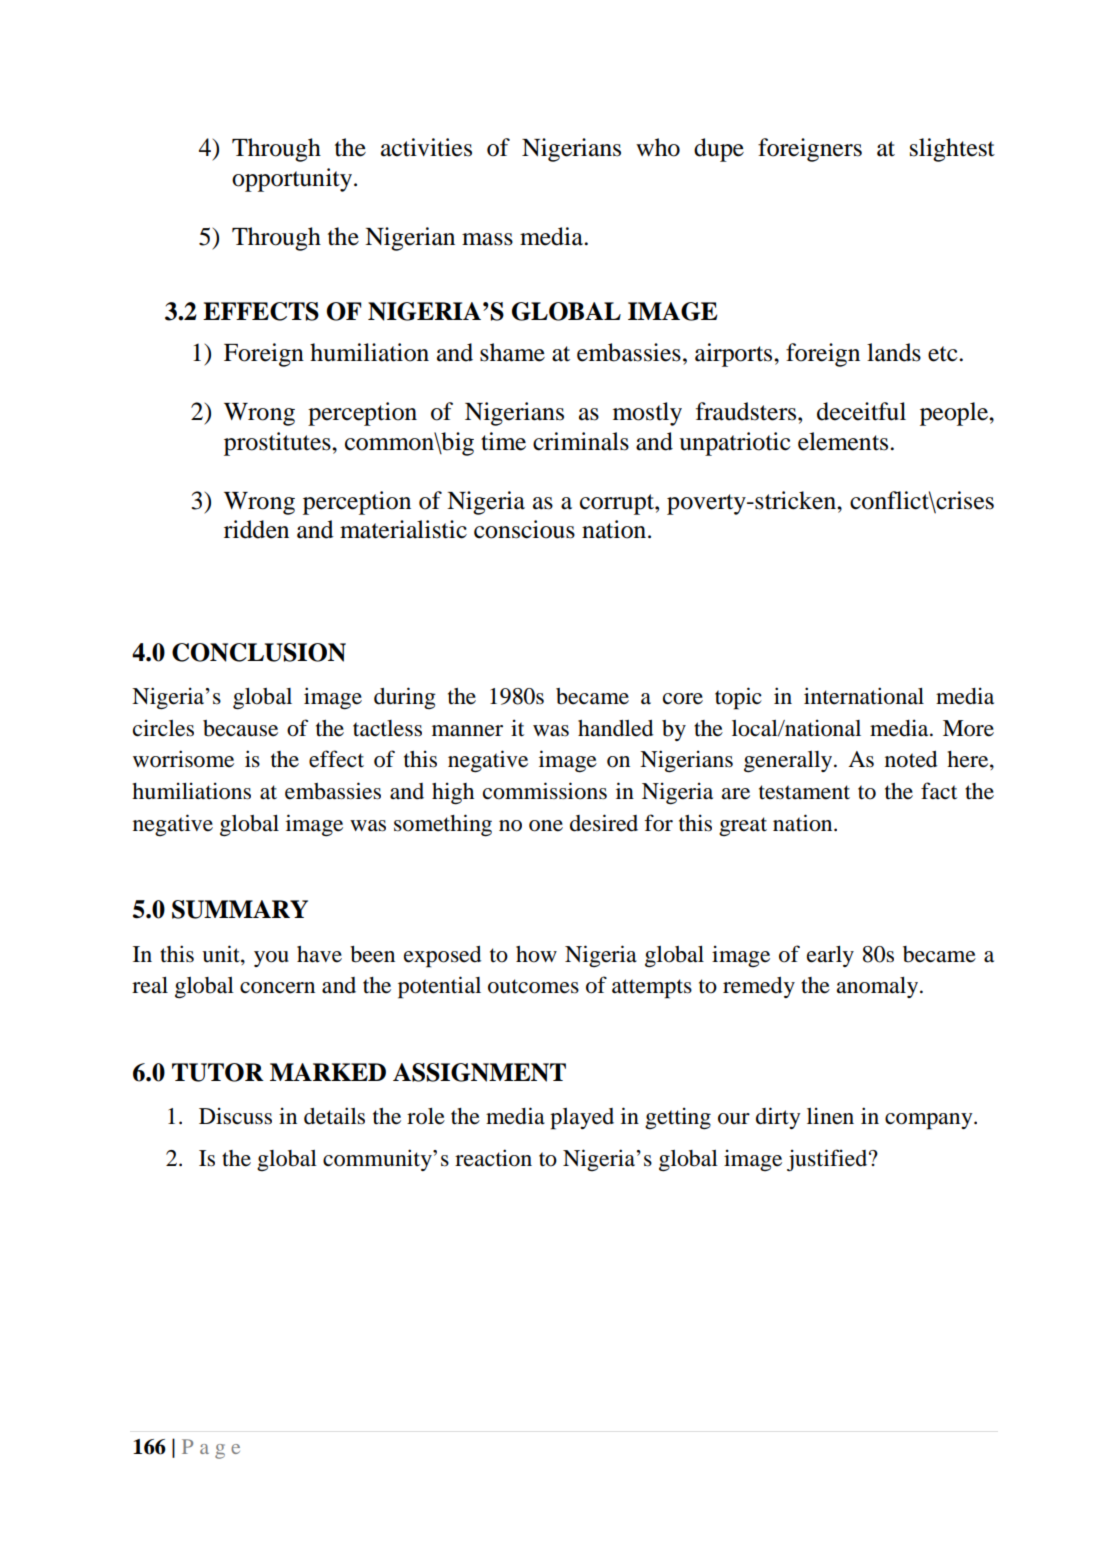 This screenshot has width=1096, height=1551. I want to click on SUMMARY, so click(240, 909).
